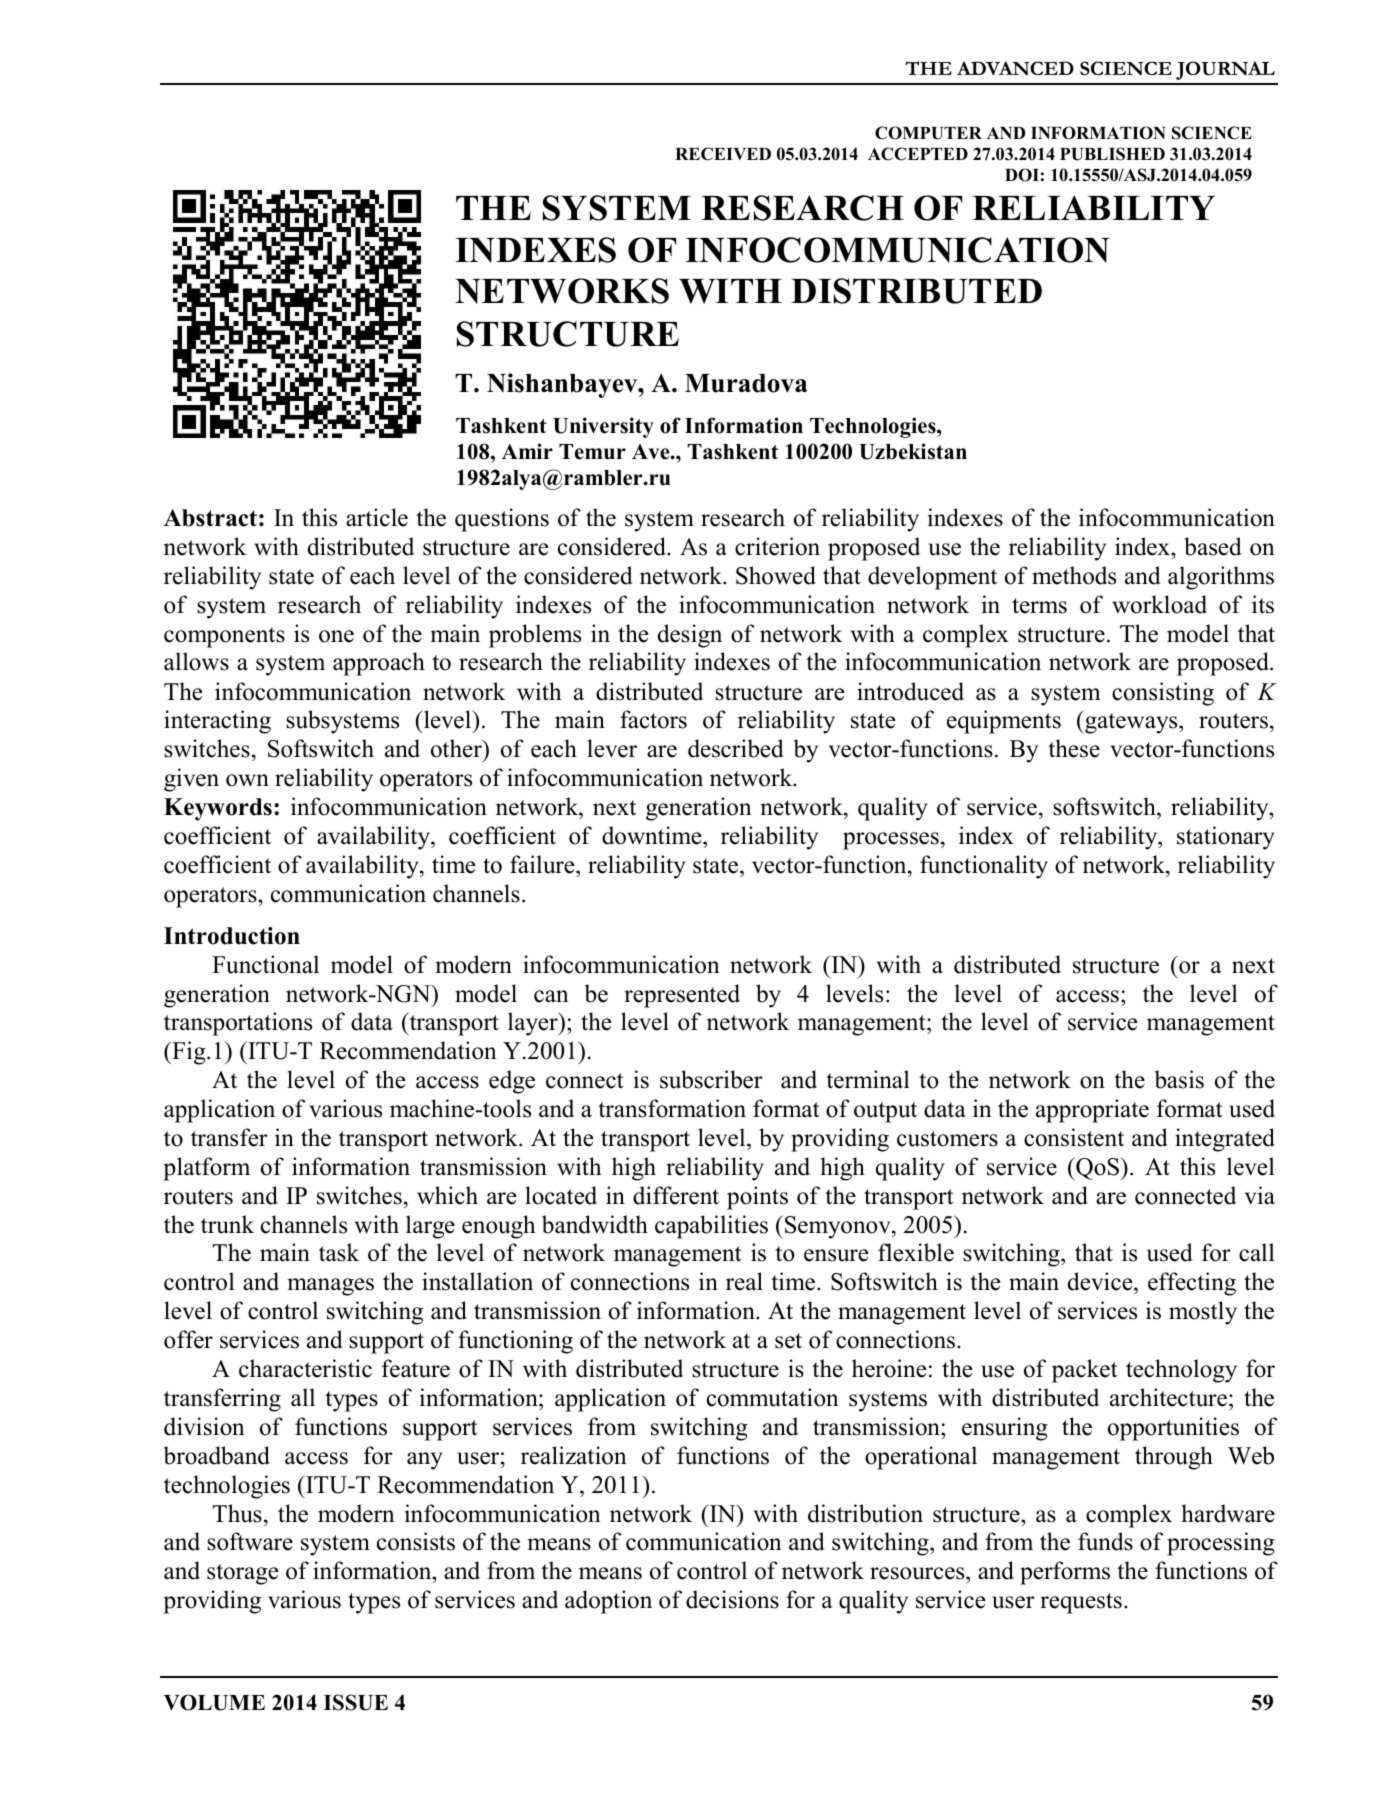  What do you see at coordinates (356, 1702) in the document?
I see `ISSUE` at bounding box center [356, 1702].
